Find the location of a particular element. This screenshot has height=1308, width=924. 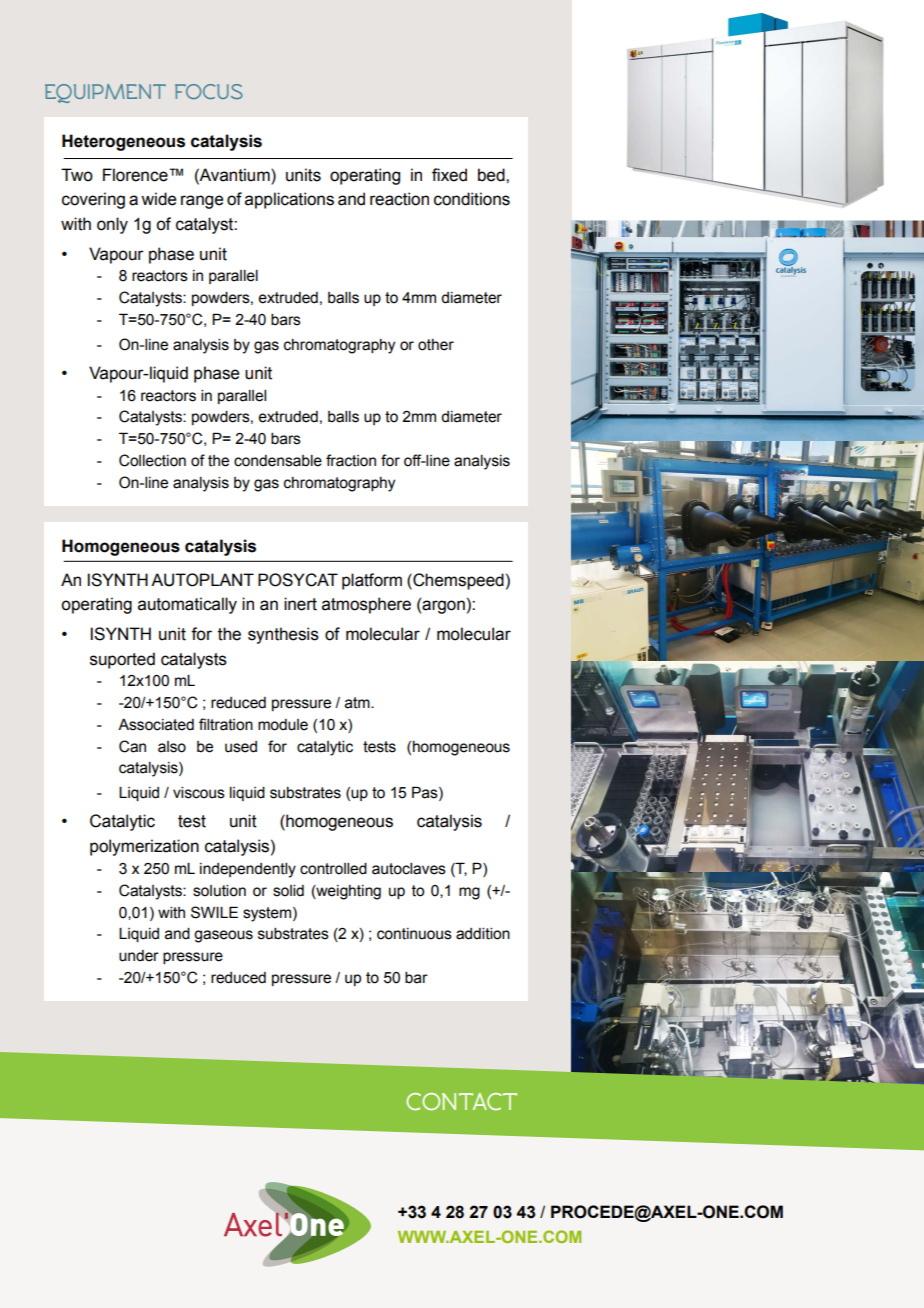

Collection is located at coordinates (152, 460).
